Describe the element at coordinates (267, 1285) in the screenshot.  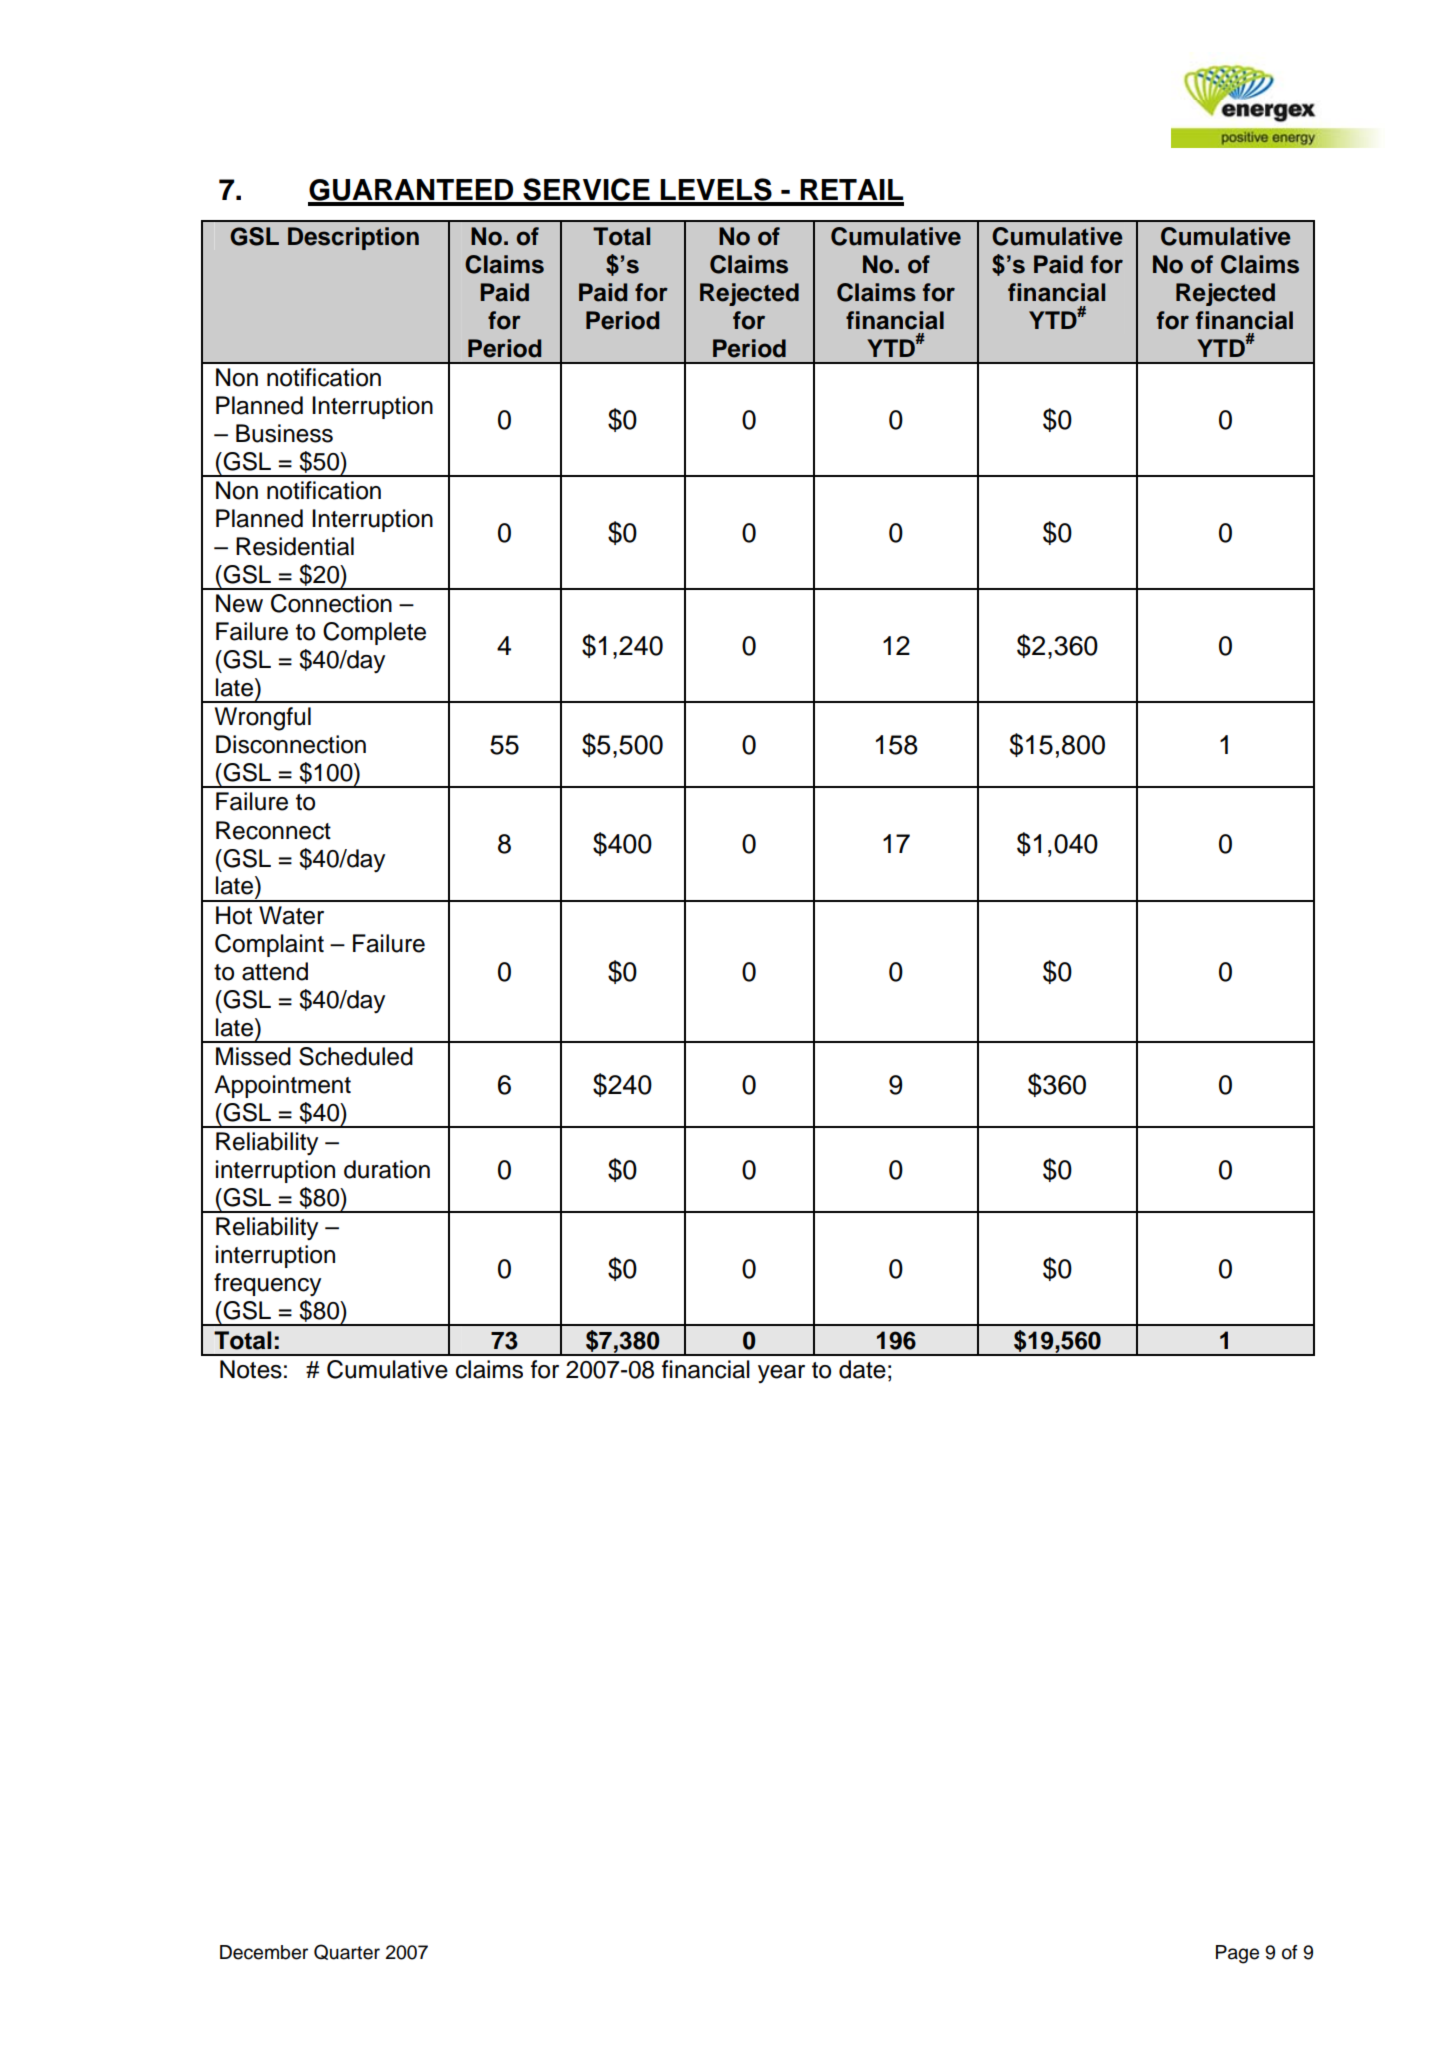
I see `frequency` at that location.
